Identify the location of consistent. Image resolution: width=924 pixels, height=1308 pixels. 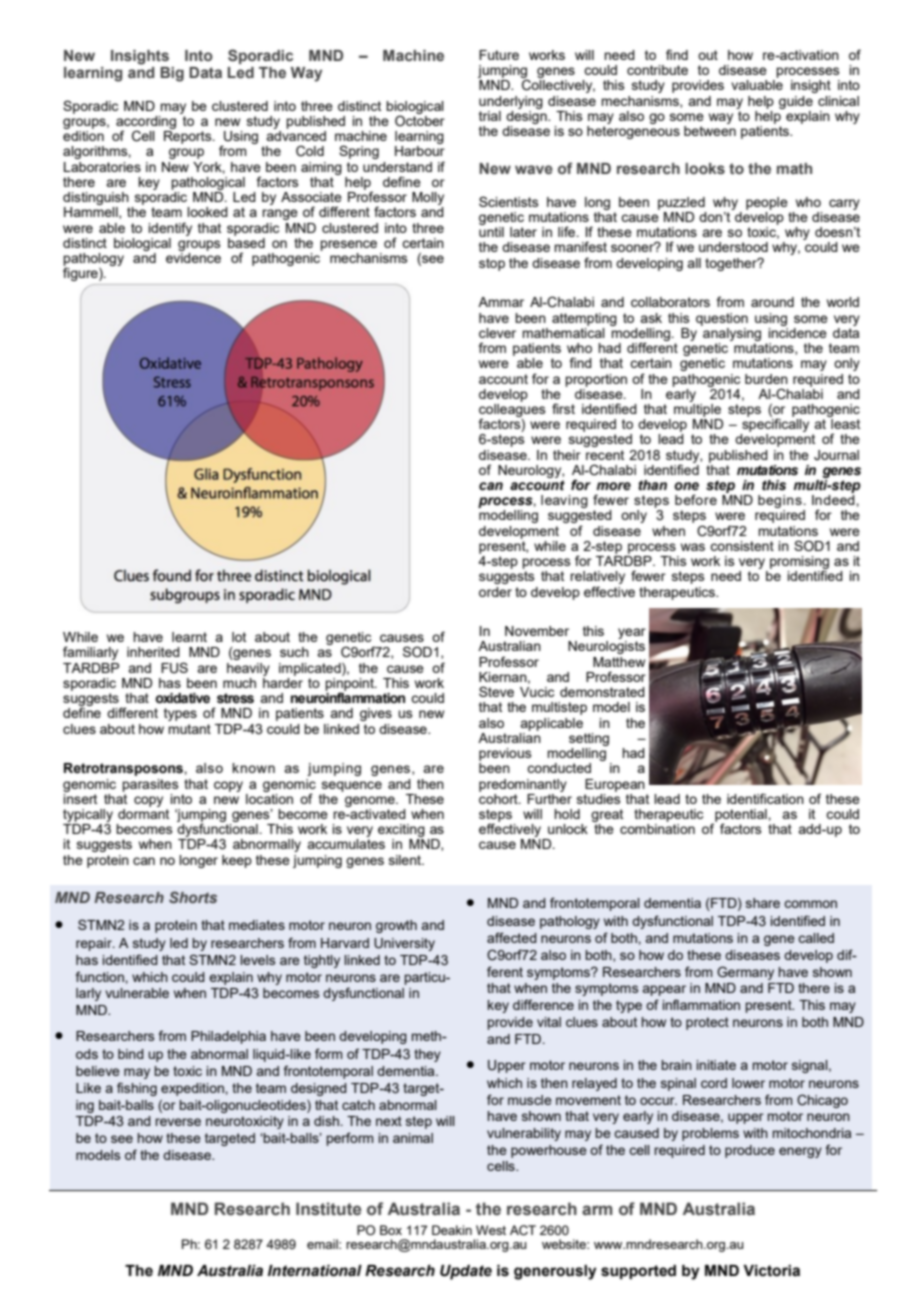
(742, 546).
